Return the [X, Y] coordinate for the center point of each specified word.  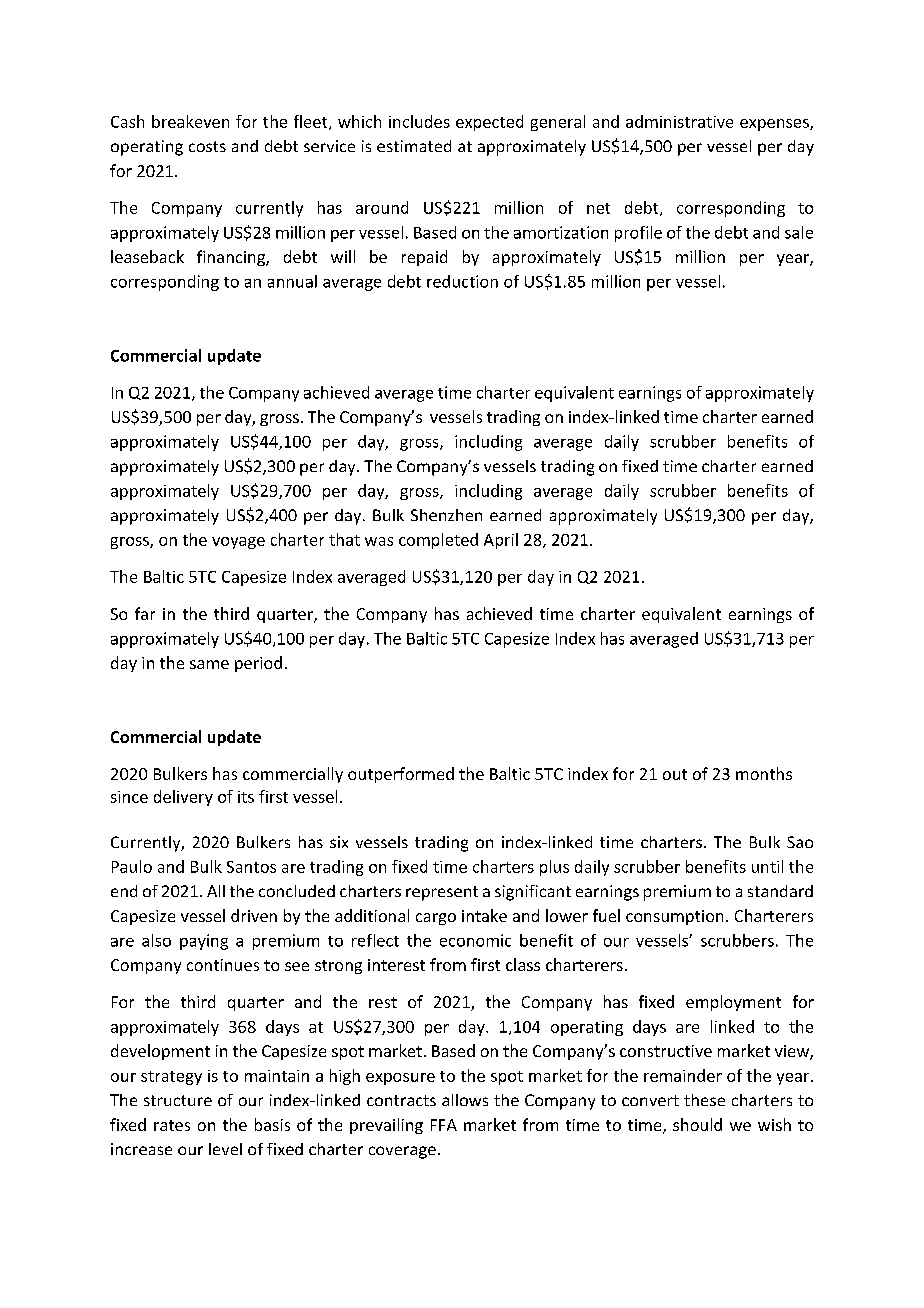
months [764, 773]
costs [207, 146]
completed [438, 541]
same [209, 664]
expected [489, 123]
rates [172, 1125]
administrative [679, 121]
